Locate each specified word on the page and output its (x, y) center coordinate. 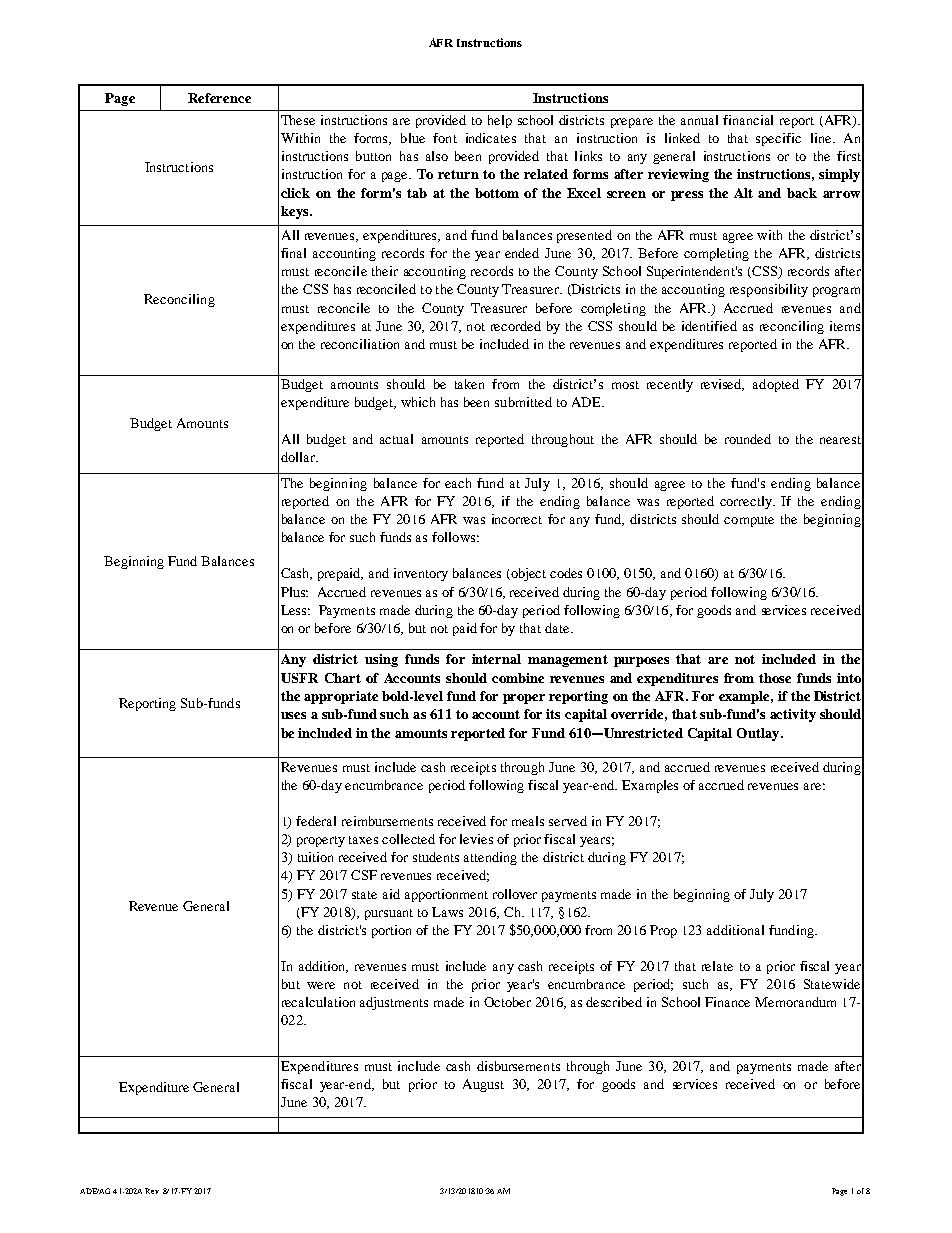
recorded (516, 326)
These (298, 120)
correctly (747, 502)
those (775, 678)
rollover (515, 894)
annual (699, 120)
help (500, 121)
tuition (315, 857)
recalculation (318, 1002)
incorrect (517, 519)
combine (518, 678)
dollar (299, 457)
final (293, 253)
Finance (727, 1002)
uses (293, 715)
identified (709, 326)
